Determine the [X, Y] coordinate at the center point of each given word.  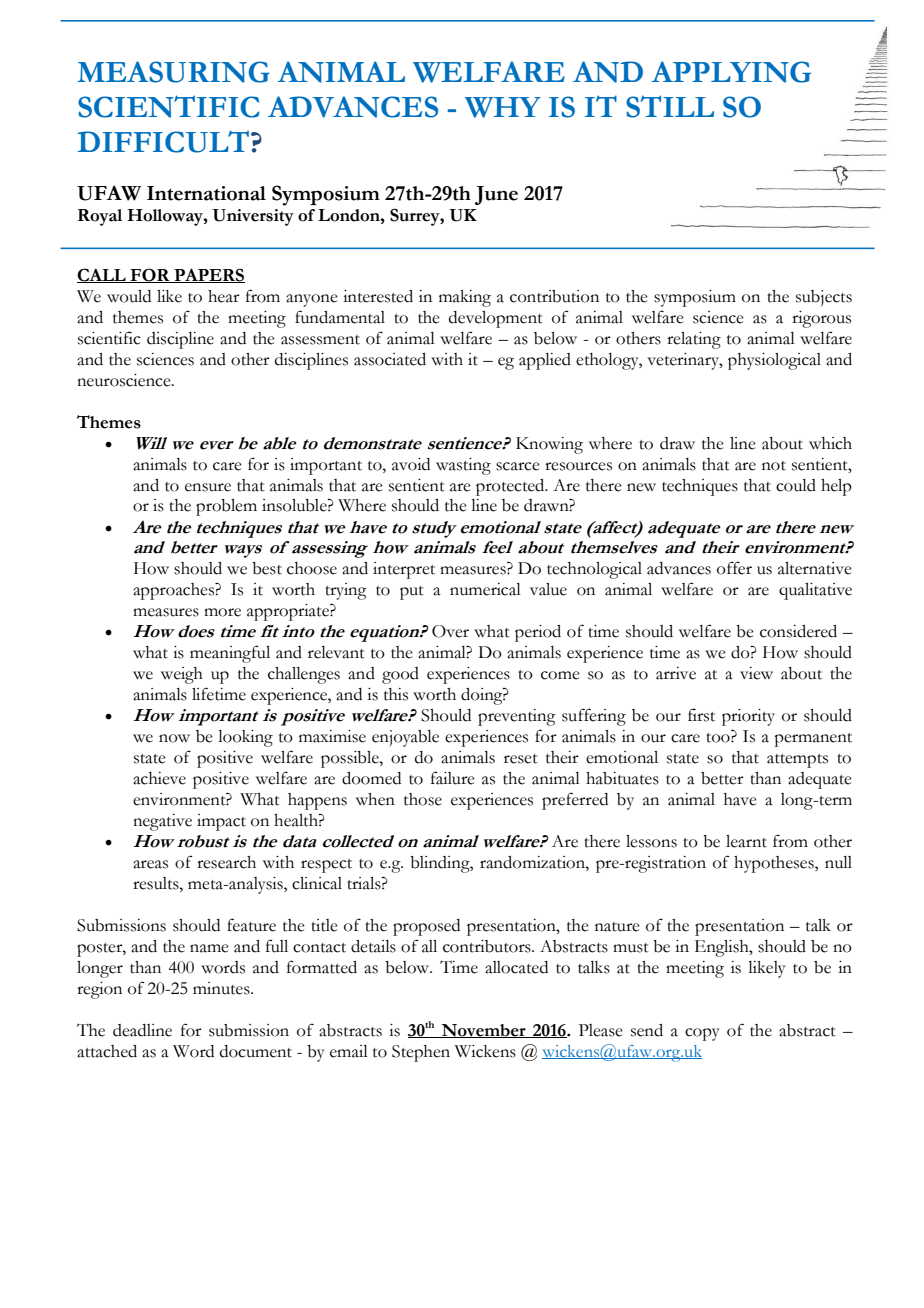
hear [224, 296]
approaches [174, 591]
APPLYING [731, 72]
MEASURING [173, 72]
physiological [774, 361]
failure [453, 778]
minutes [222, 988]
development [496, 319]
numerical [485, 589]
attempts [797, 761]
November [483, 1031]
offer [734, 568]
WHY [503, 107]
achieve [159, 778]
